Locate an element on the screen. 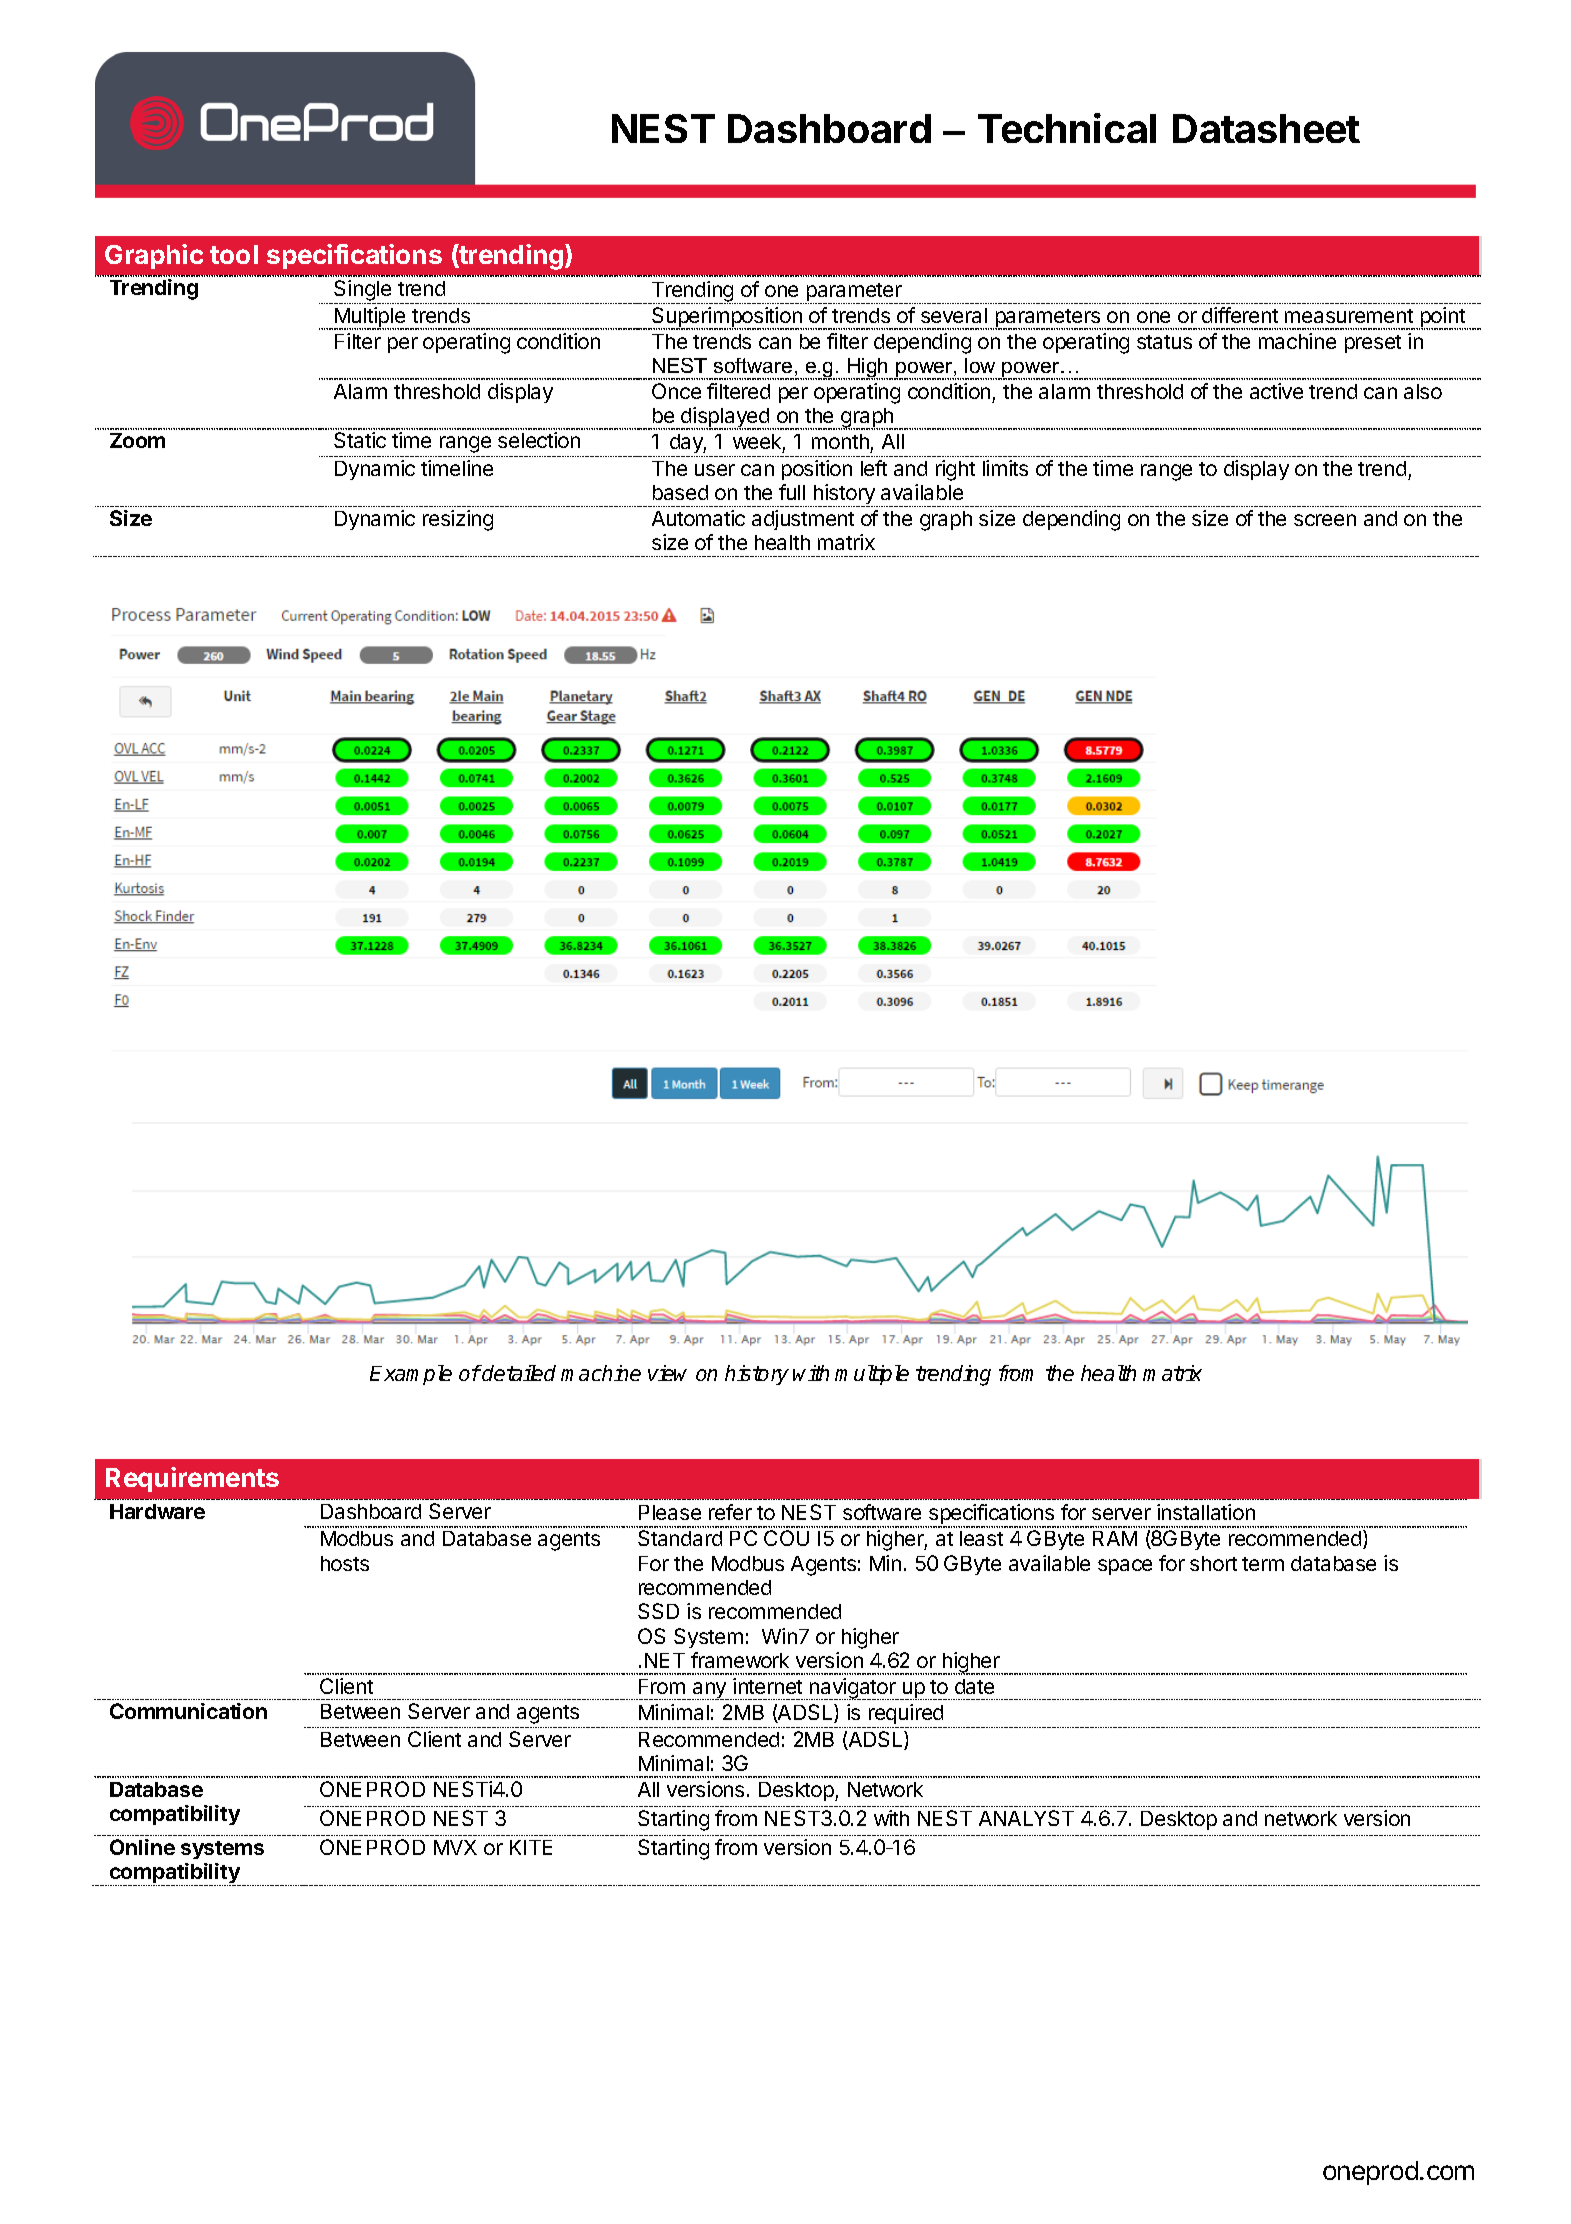 Image resolution: width=1571 pixels, height=2224 pixels. internet is located at coordinates (767, 1686).
